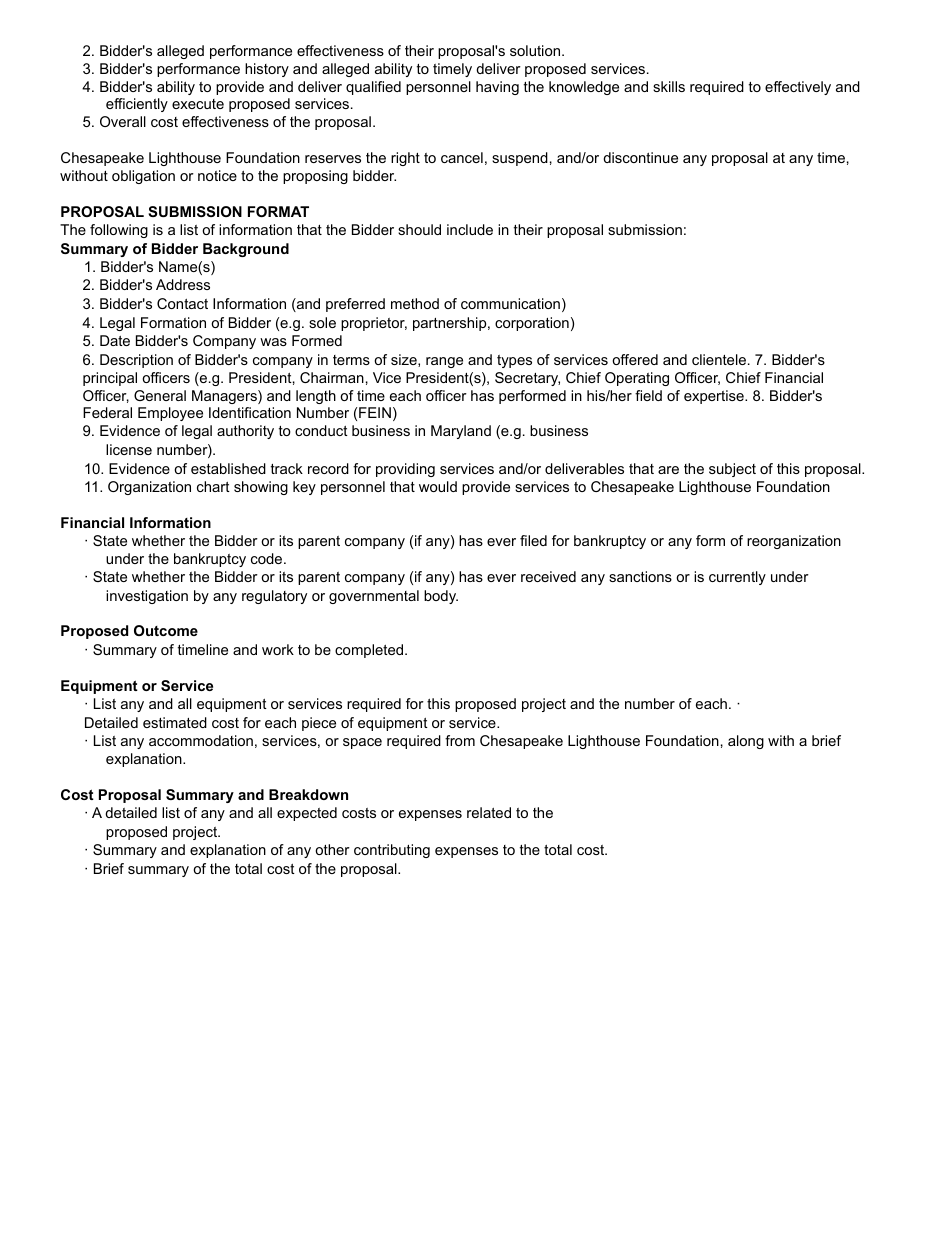 The image size is (952, 1233). I want to click on body, so click(441, 597).
